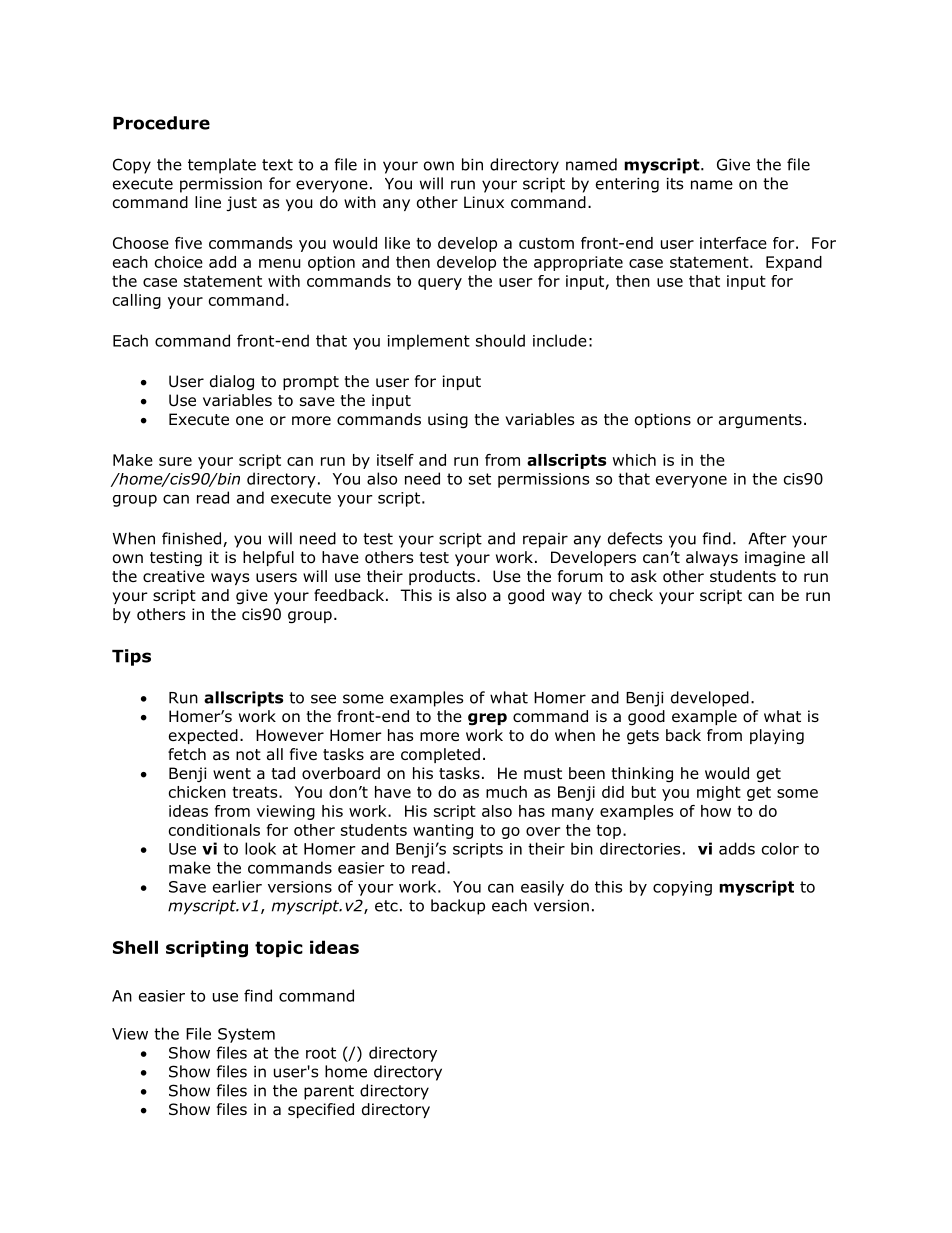  What do you see at coordinates (627, 185) in the image?
I see `entering` at bounding box center [627, 185].
